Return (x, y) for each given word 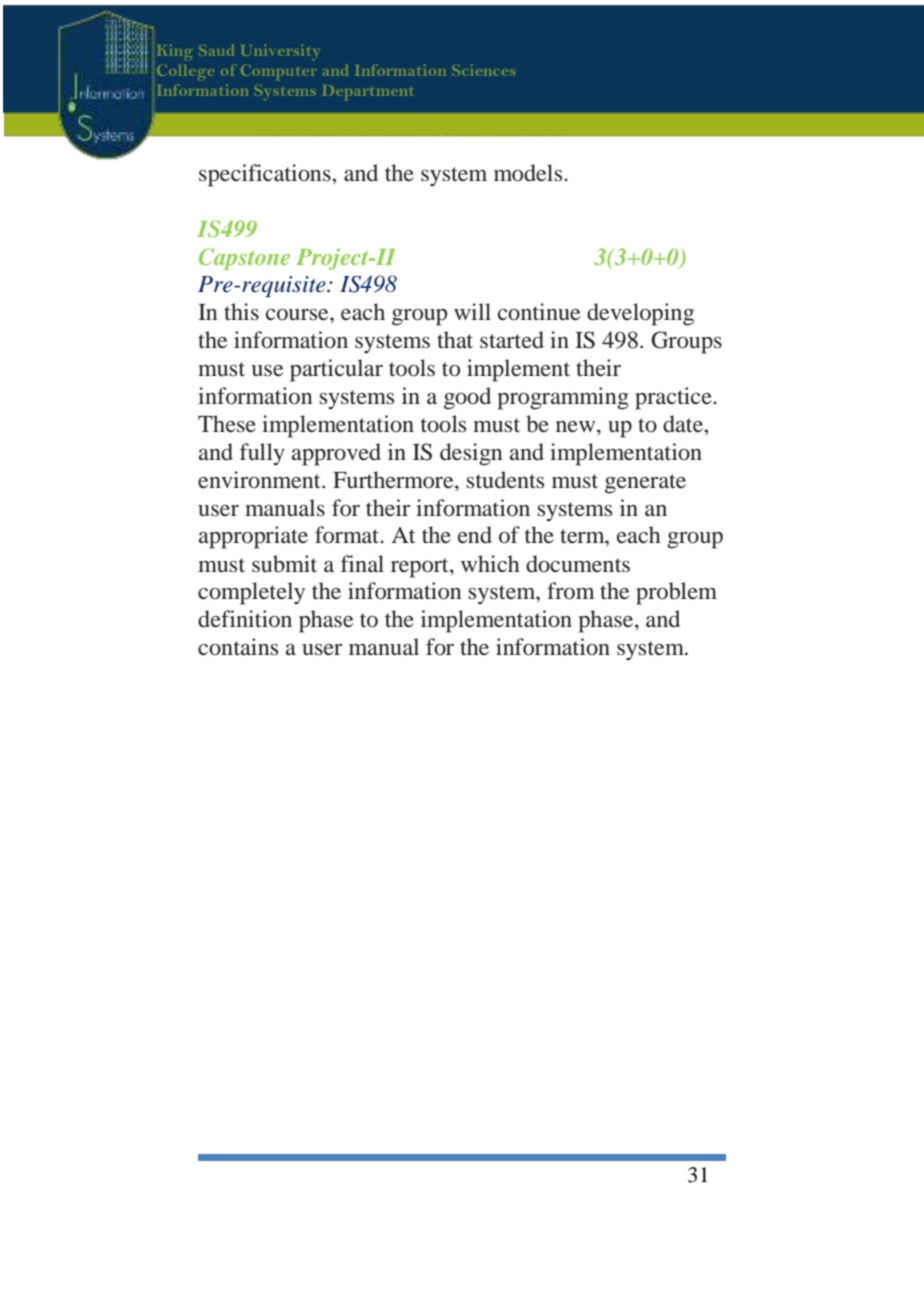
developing (640, 314)
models (529, 173)
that (455, 340)
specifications (266, 175)
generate (645, 484)
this (241, 311)
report (421, 568)
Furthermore (394, 480)
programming (563, 398)
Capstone (244, 259)
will (472, 311)
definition (245, 619)
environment (260, 480)
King (175, 52)
